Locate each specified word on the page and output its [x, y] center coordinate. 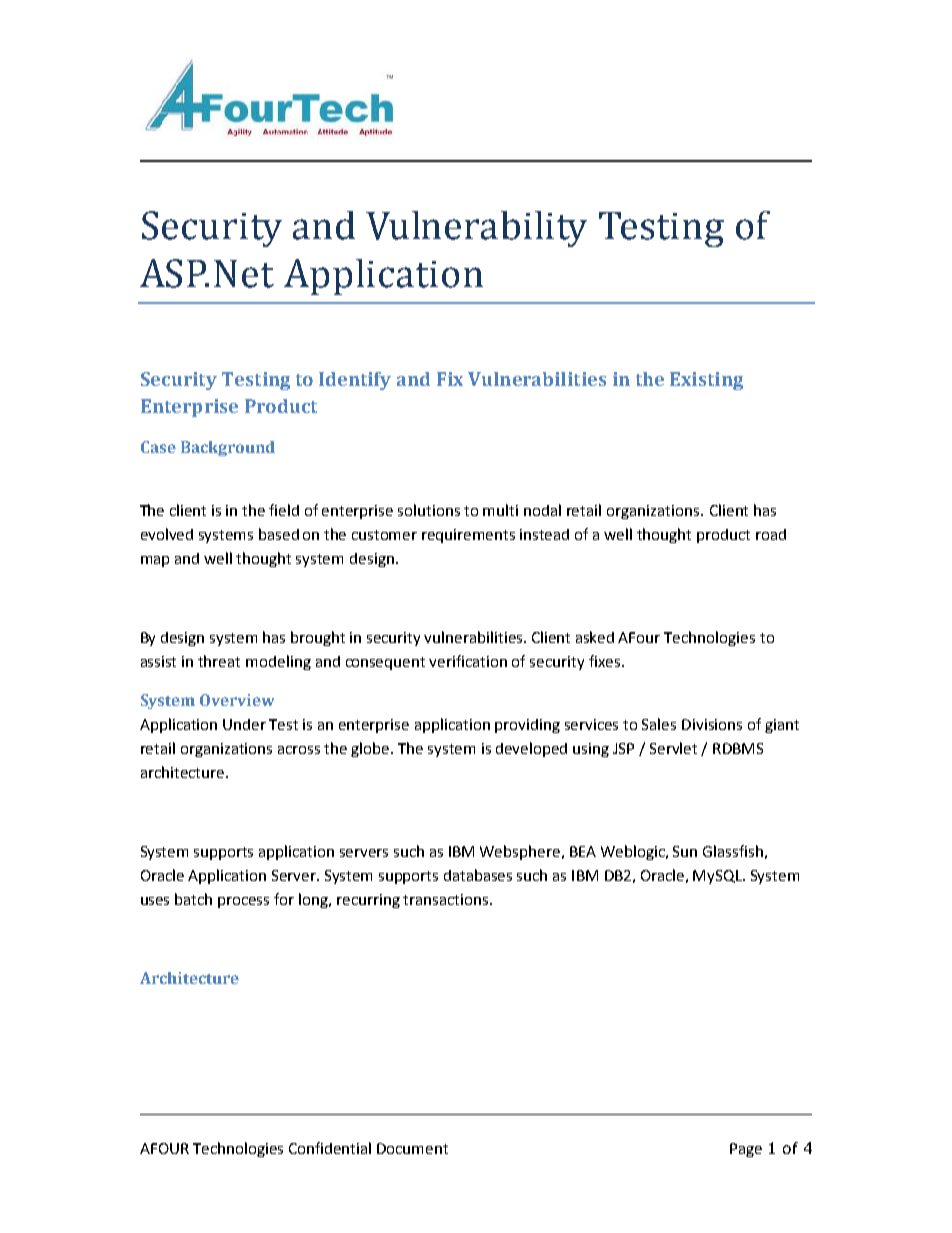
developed [531, 749]
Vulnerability [476, 229]
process [243, 902]
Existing [706, 381]
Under [244, 724]
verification [468, 661]
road [771, 534]
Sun [685, 851]
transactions [447, 899]
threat [219, 661]
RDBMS [738, 748]
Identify [355, 381]
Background [228, 448]
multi [500, 510]
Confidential [330, 1148]
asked [595, 637]
